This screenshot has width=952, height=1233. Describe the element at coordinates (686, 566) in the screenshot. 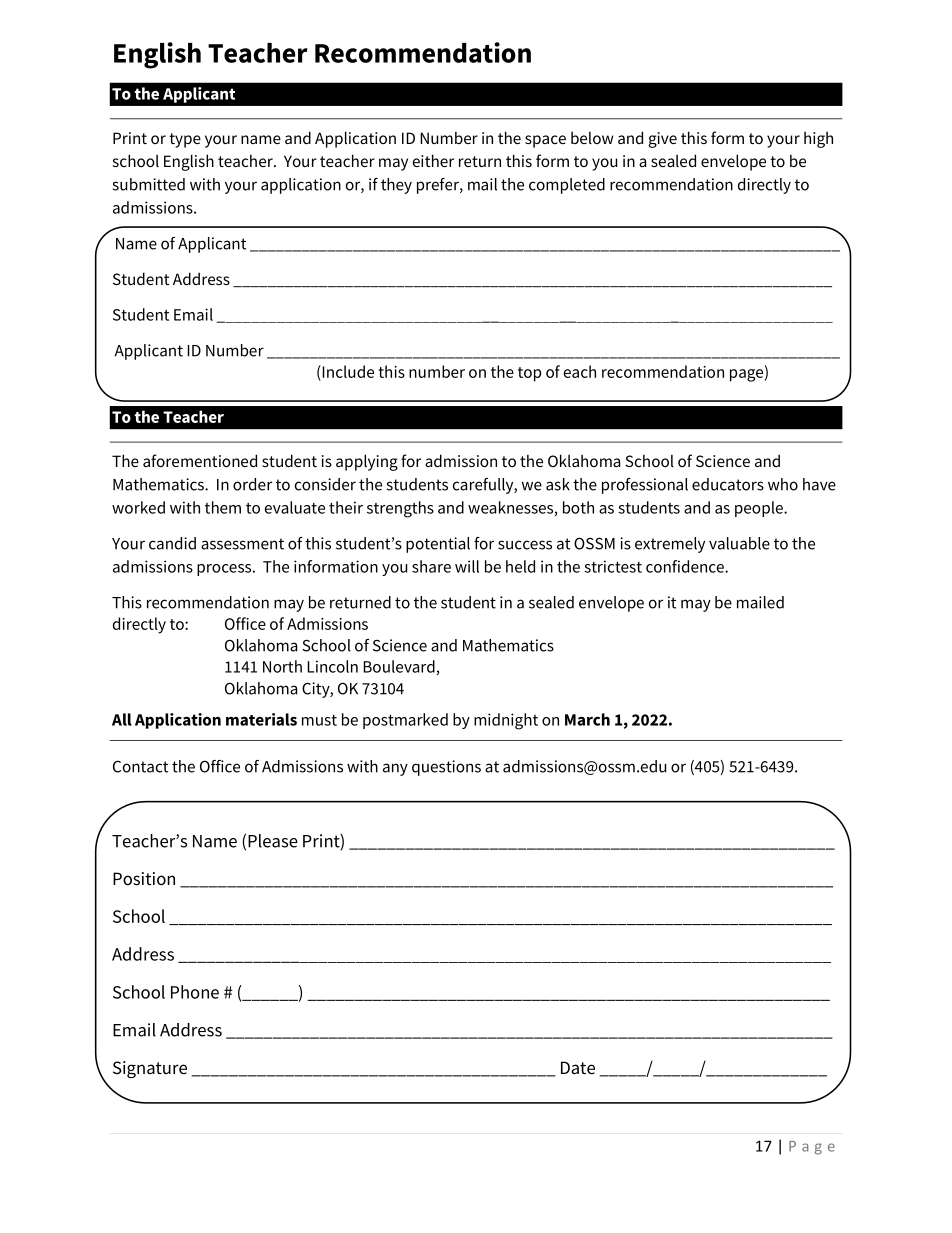

I see `confidence` at that location.
